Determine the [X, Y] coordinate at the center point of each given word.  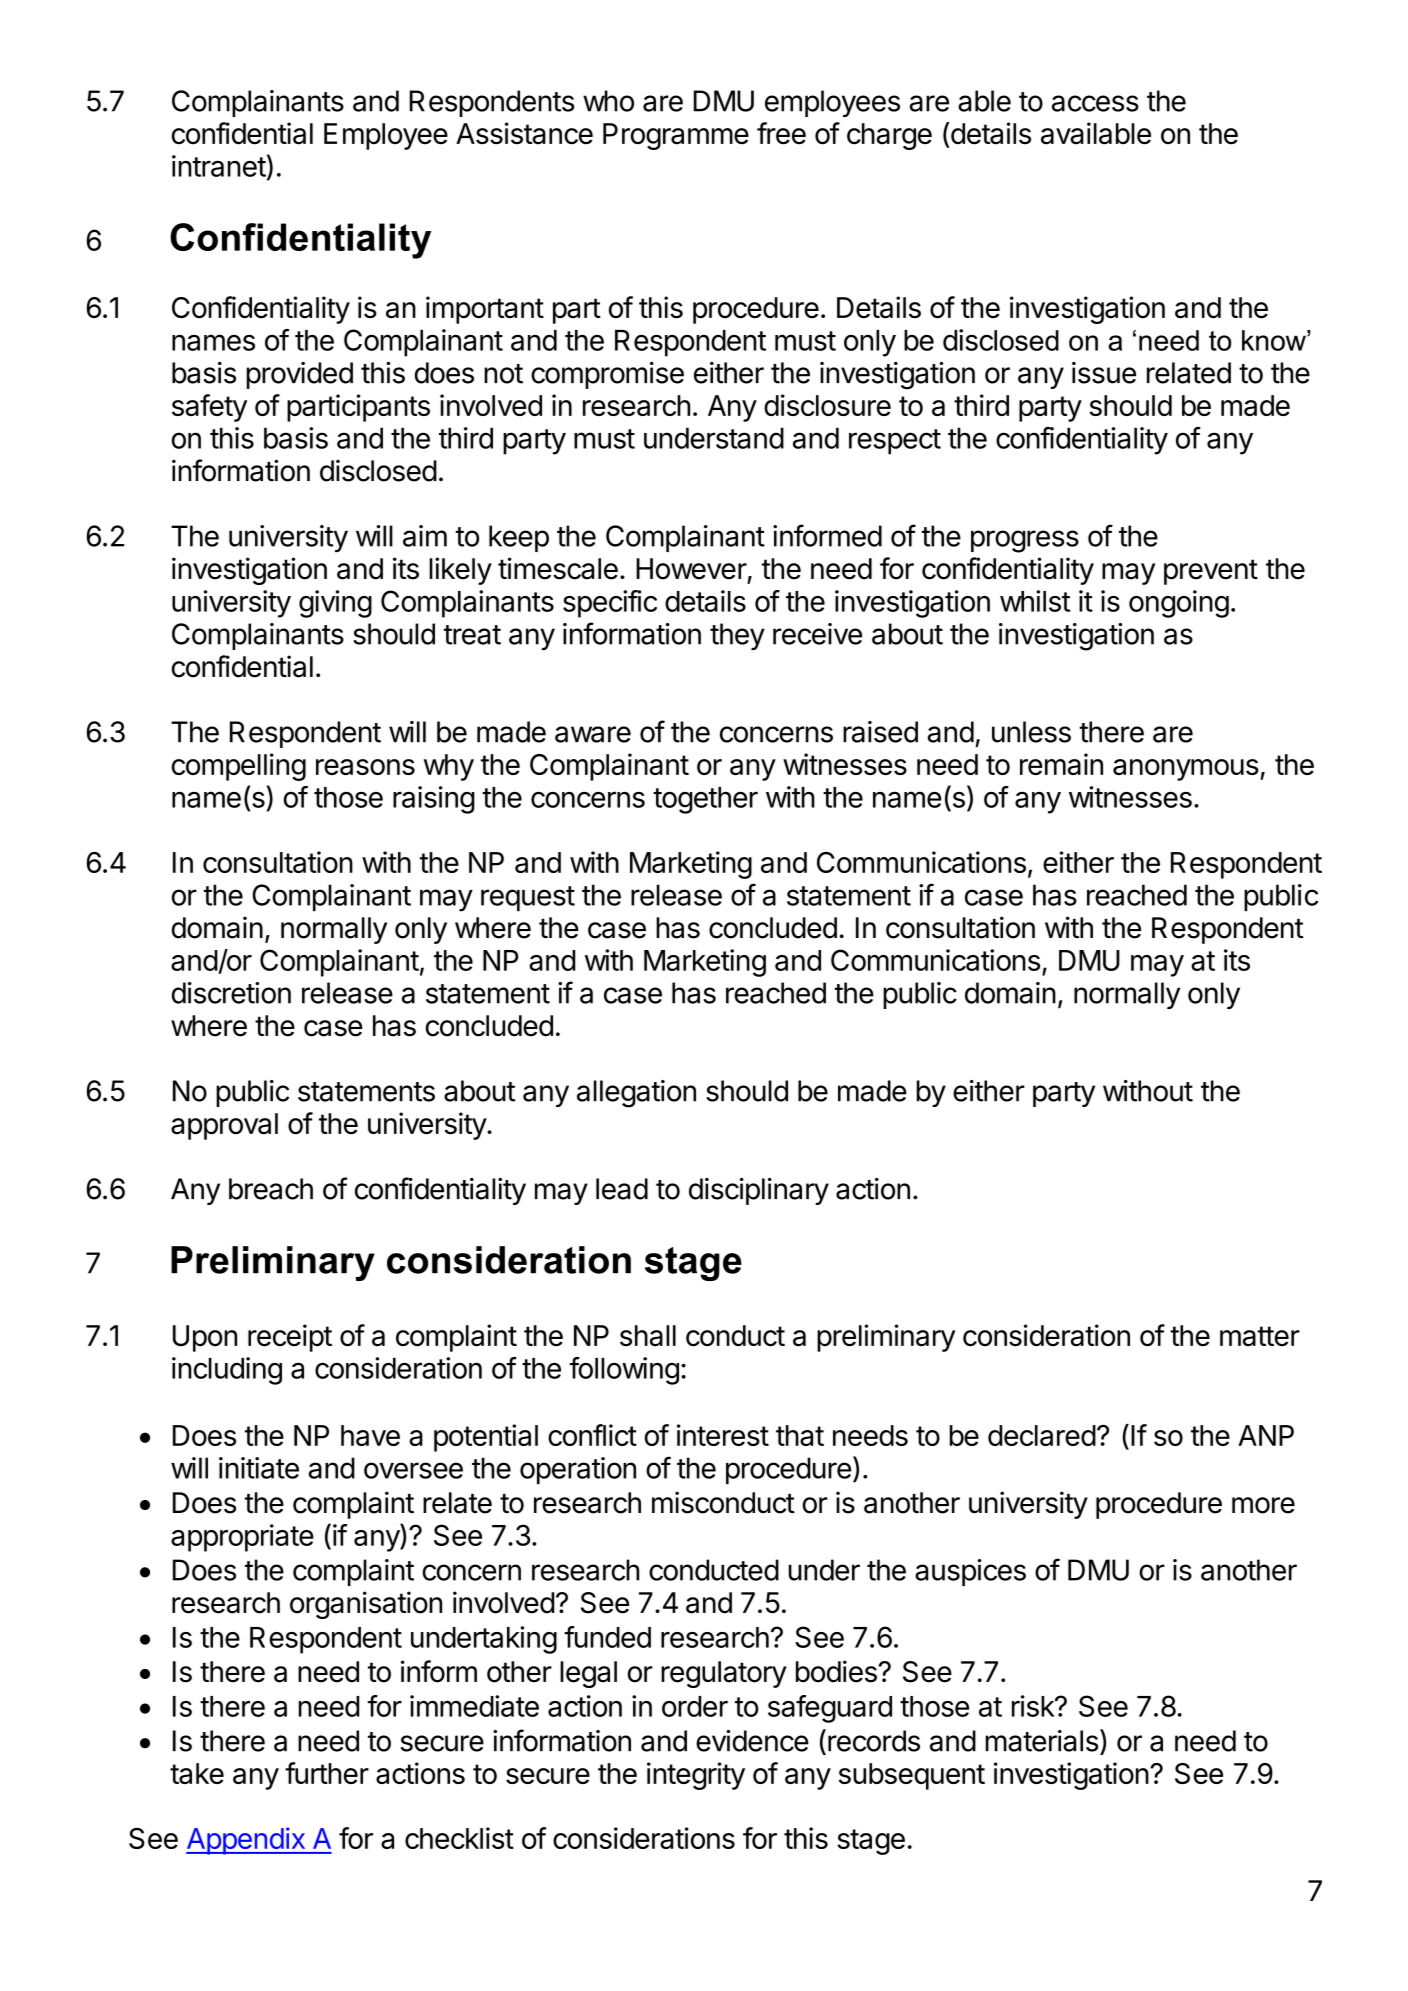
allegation [636, 1094]
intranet [219, 166]
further [327, 1773]
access [1095, 103]
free [781, 133]
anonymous [1186, 770]
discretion [231, 993]
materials [1042, 1741]
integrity [696, 1776]
